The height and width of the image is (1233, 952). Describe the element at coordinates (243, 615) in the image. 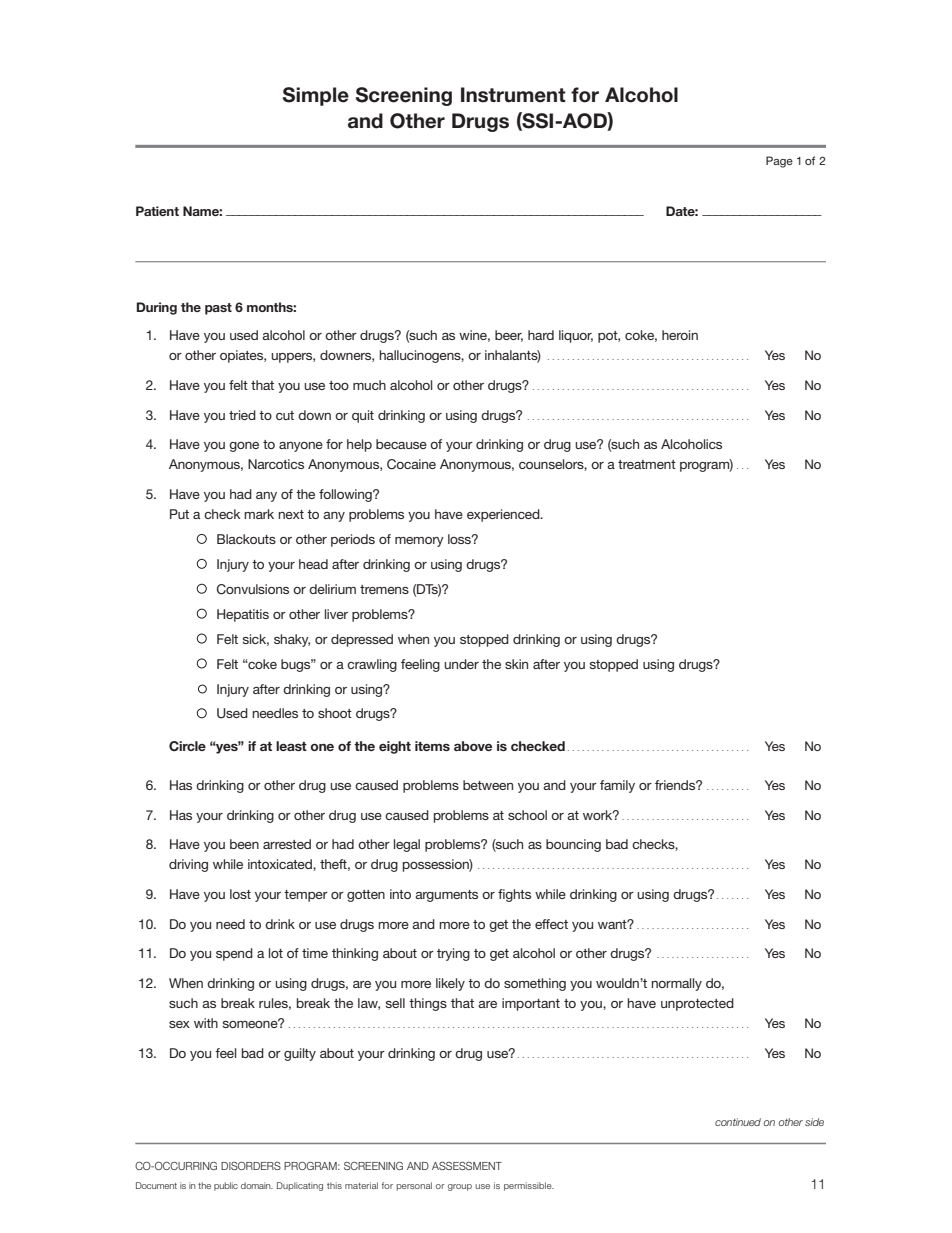

I see `Hepatitis` at that location.
